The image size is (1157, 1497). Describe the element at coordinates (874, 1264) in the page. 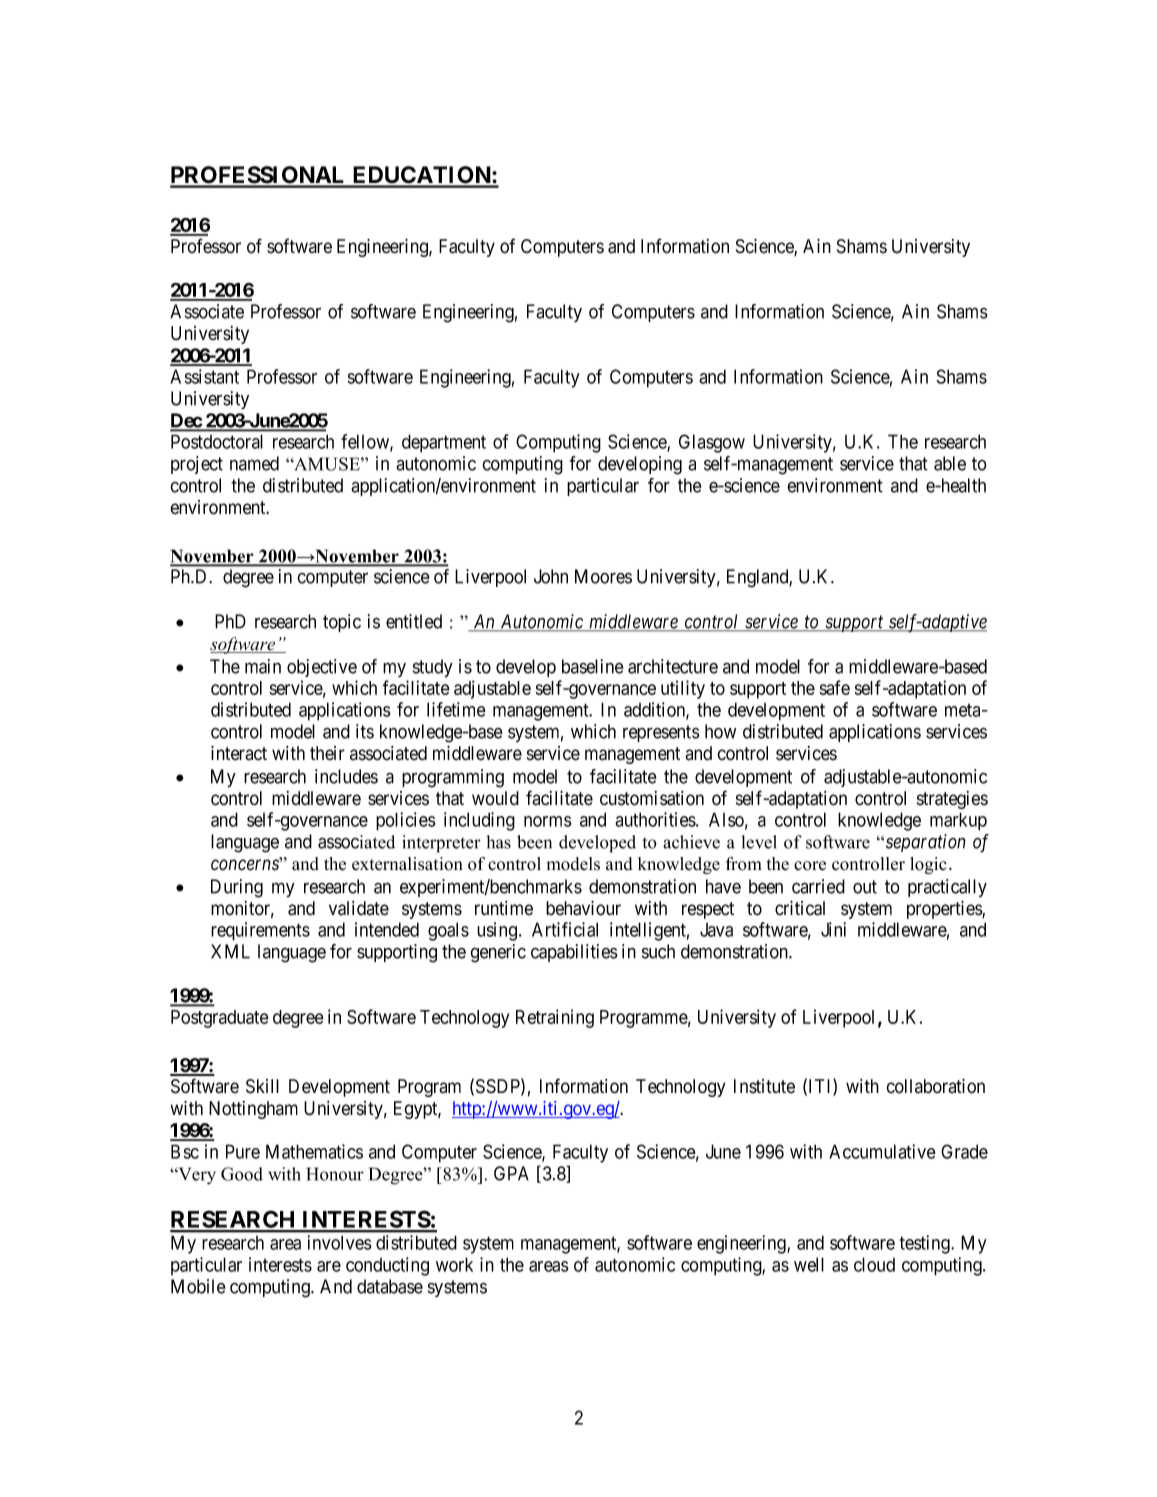

I see `cloud` at that location.
